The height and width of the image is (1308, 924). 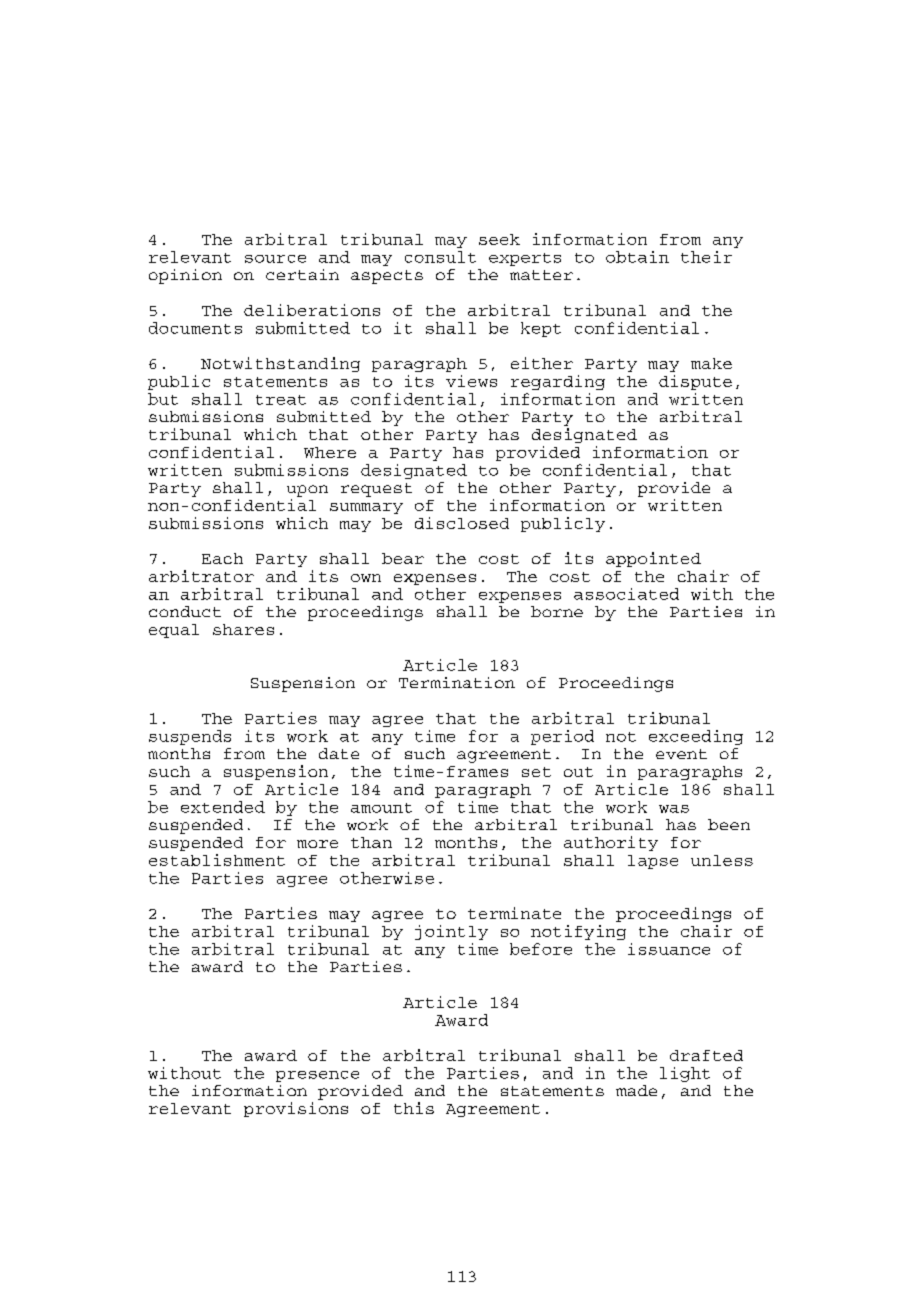 What do you see at coordinates (296, 1109) in the image?
I see `provisions` at bounding box center [296, 1109].
